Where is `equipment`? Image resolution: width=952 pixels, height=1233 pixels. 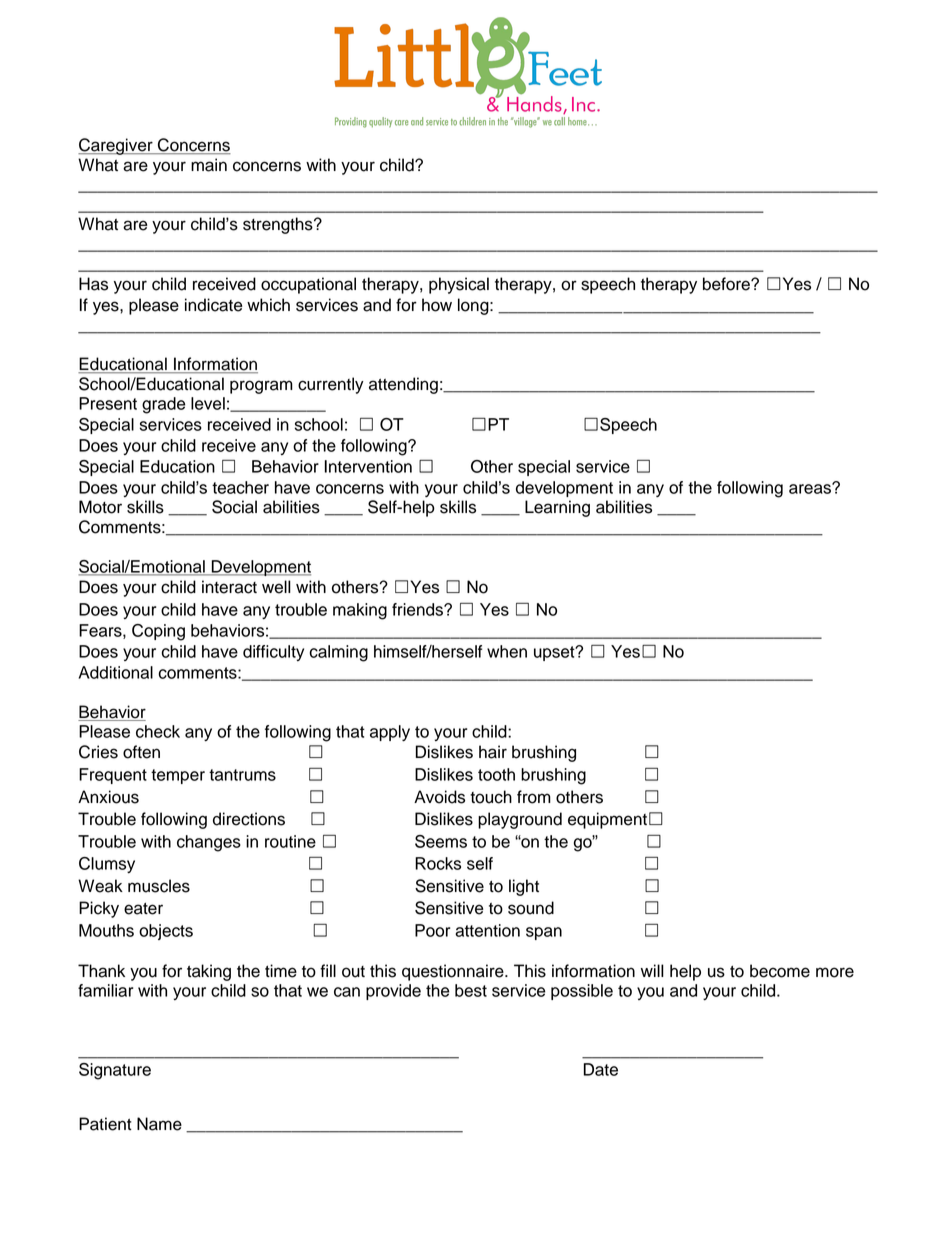
equipment is located at coordinates (607, 820).
